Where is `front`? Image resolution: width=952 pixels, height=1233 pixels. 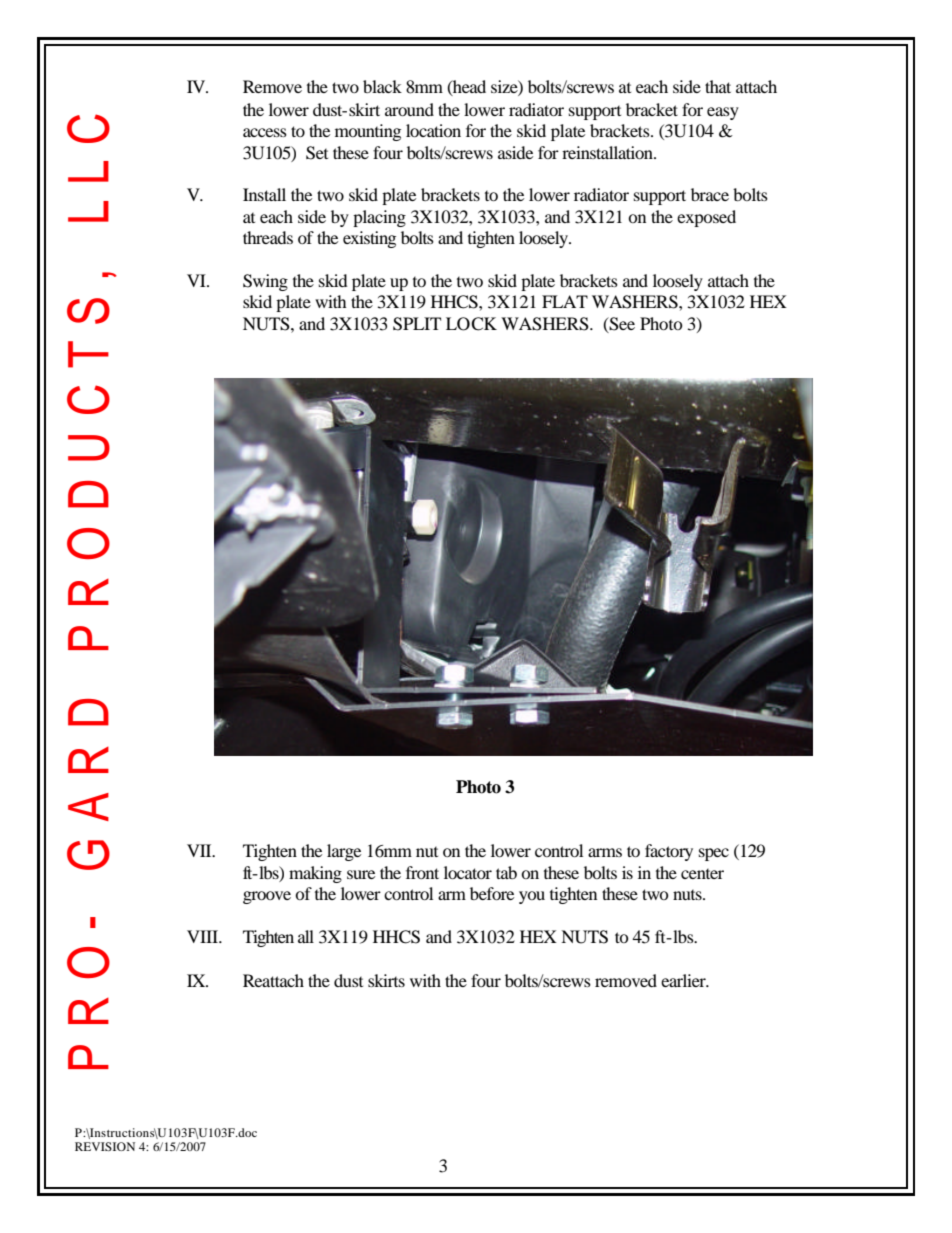 front is located at coordinates (422, 872).
